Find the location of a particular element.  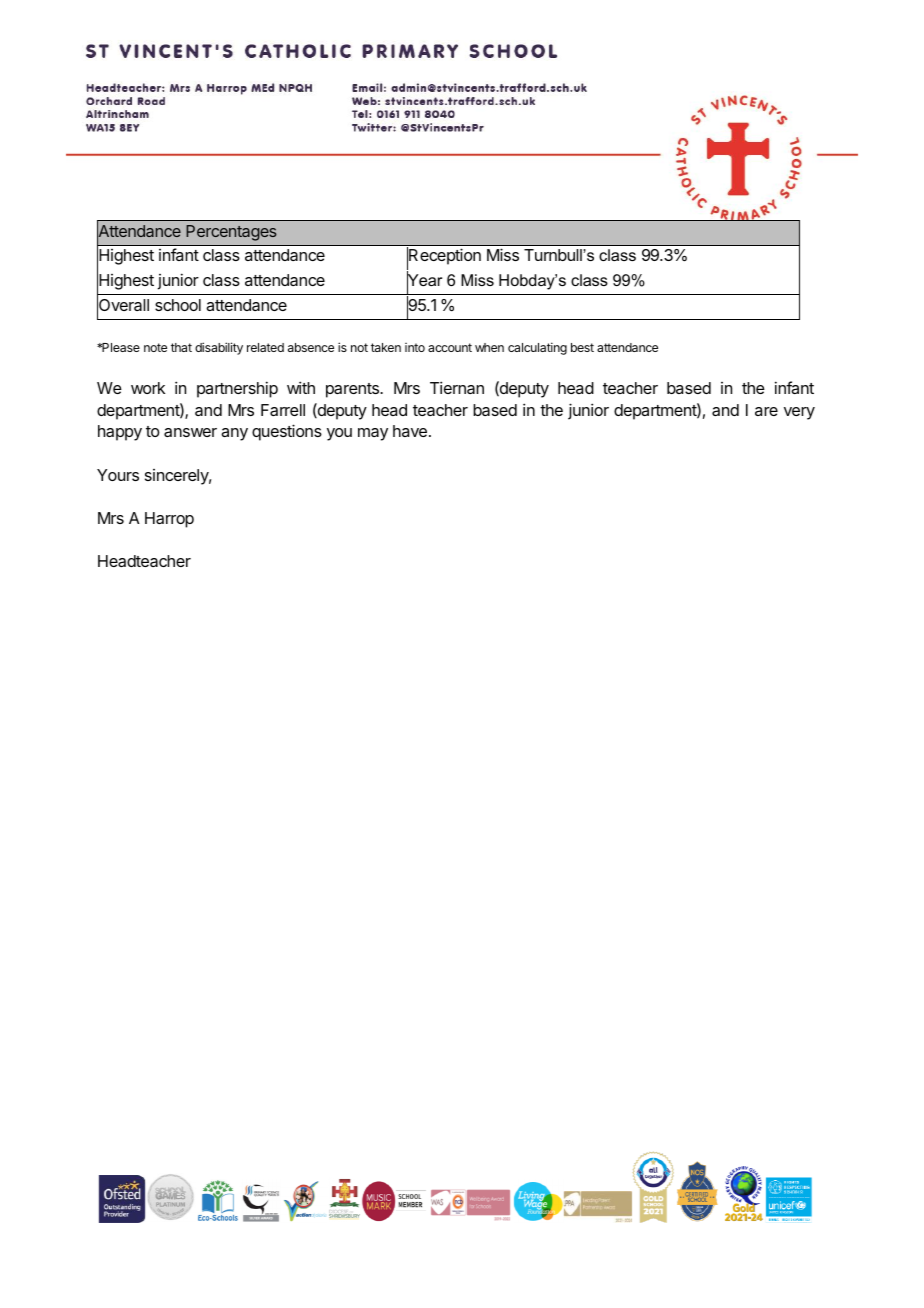

partnership is located at coordinates (237, 389).
